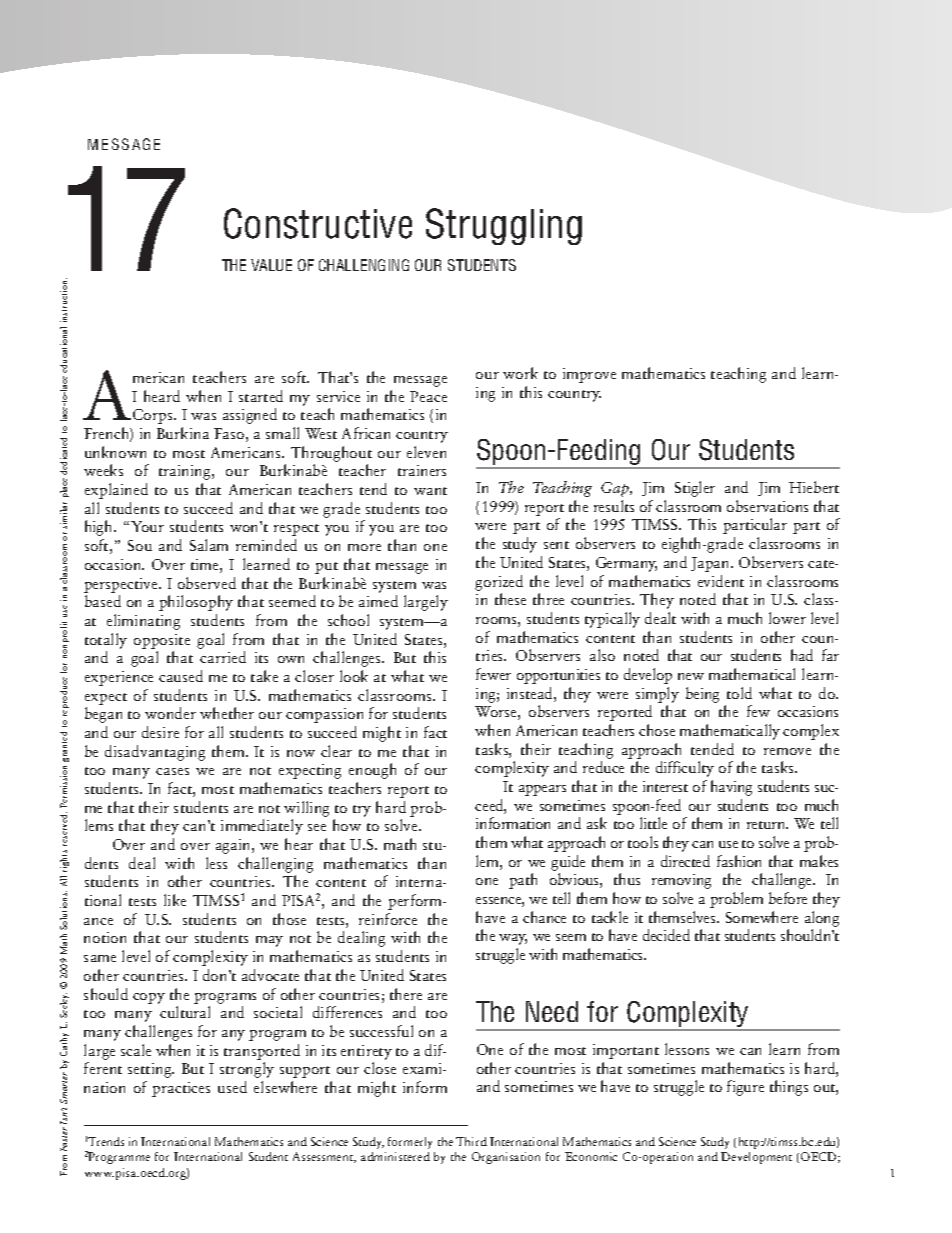  Describe the element at coordinates (471, 1141) in the document. I see `Third` at that location.
